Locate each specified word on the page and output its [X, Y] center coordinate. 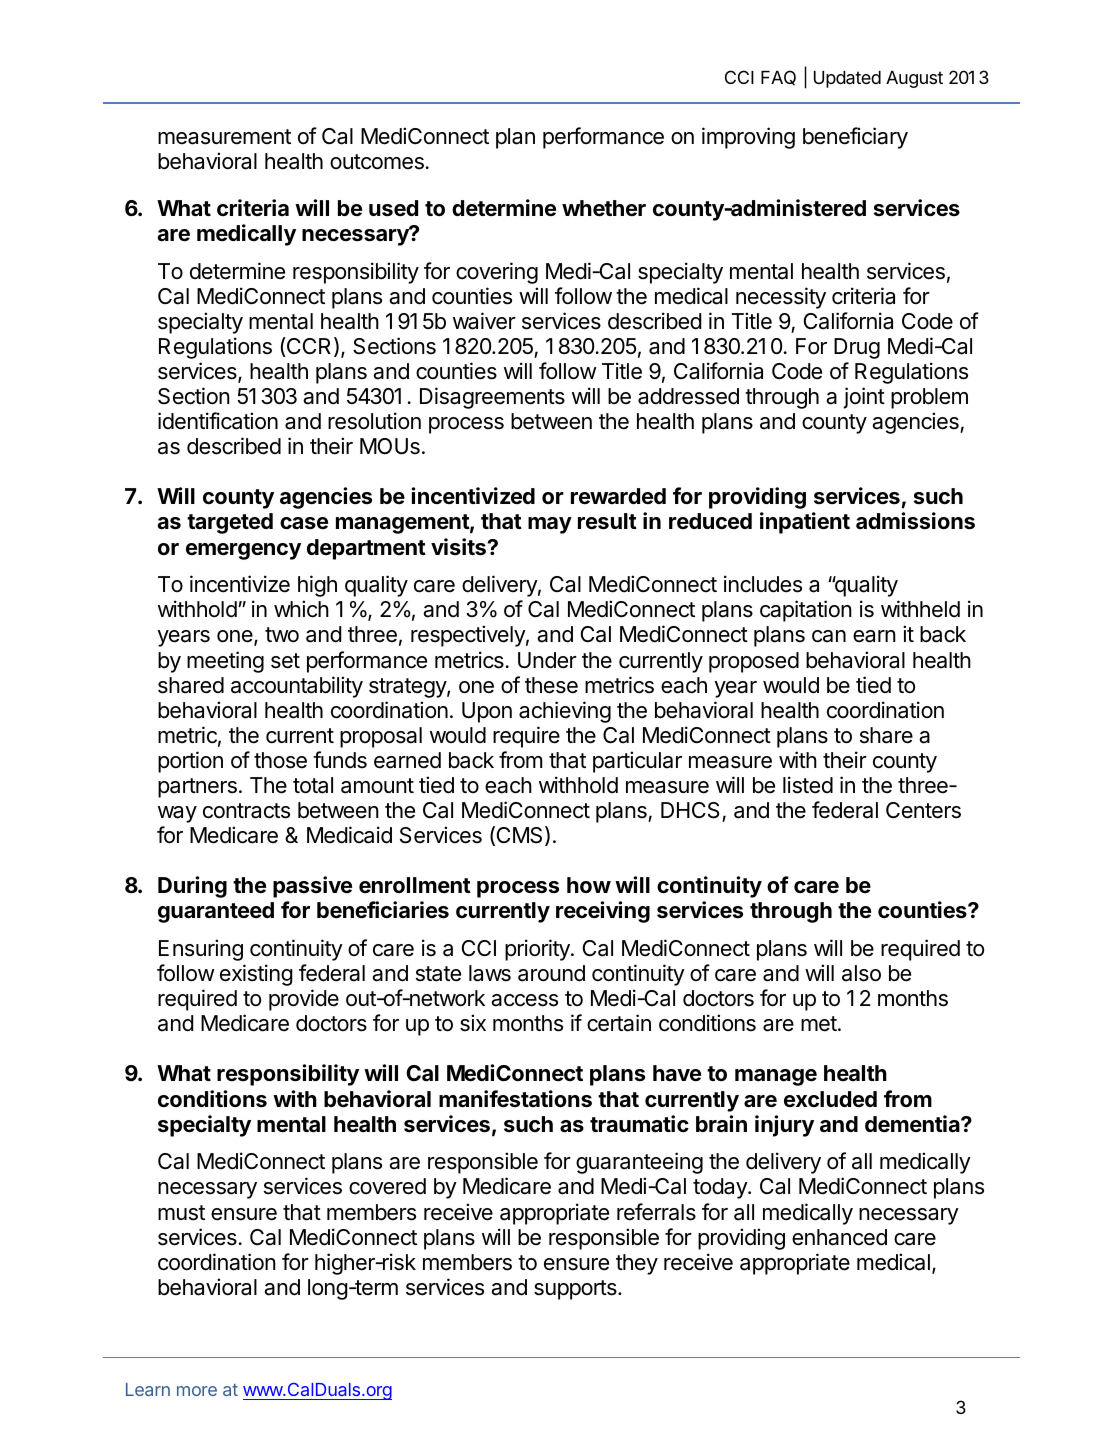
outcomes [377, 162]
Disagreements [492, 398]
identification [218, 421]
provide [304, 1000]
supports [576, 1290]
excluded [830, 1099]
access [524, 1000]
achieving [565, 712]
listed [808, 785]
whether [604, 208]
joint [864, 398]
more [197, 1391]
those [280, 760]
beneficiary [855, 138]
